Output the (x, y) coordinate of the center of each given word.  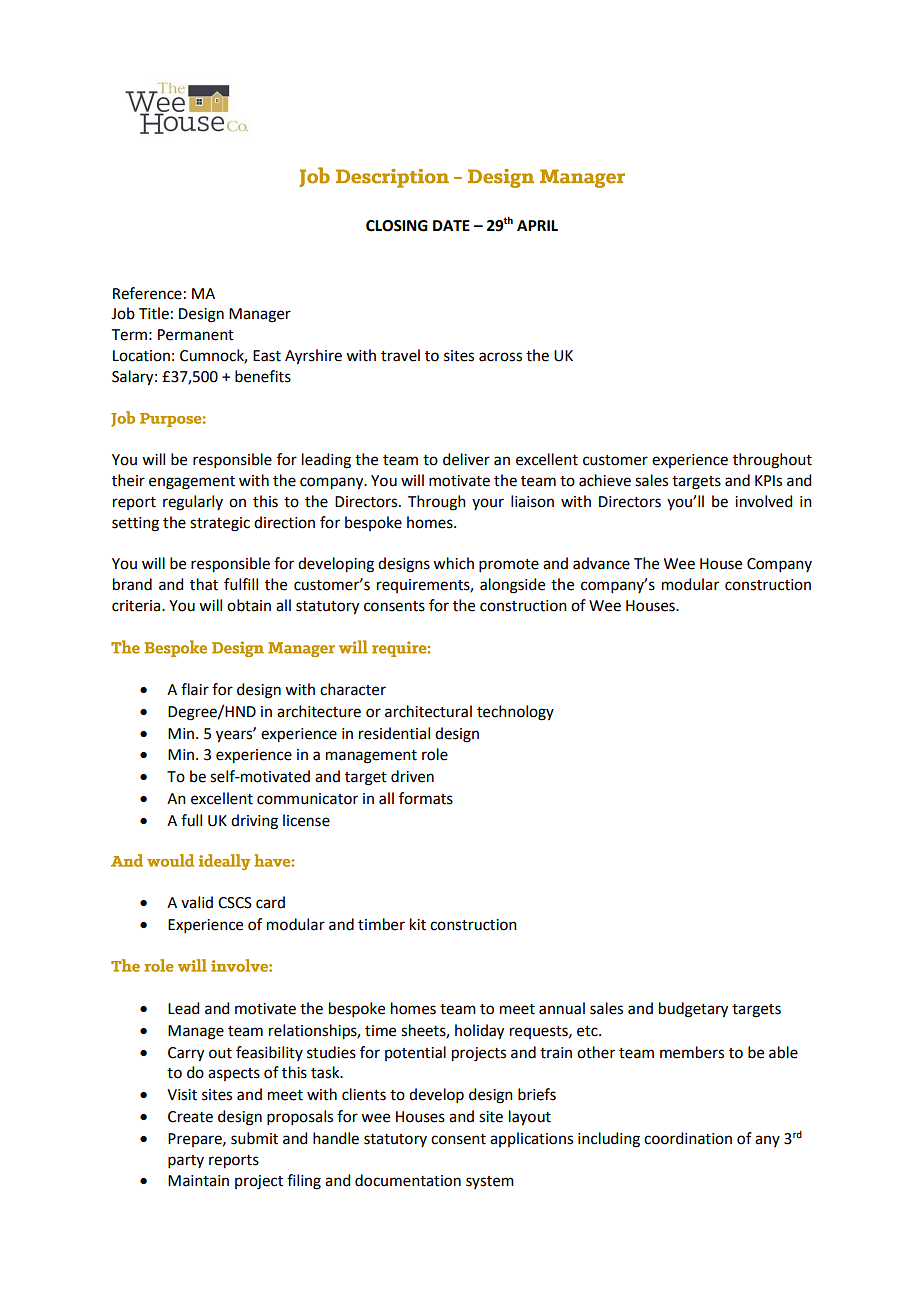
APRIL (537, 225)
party (186, 1161)
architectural (428, 711)
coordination (688, 1138)
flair (195, 689)
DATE (451, 225)
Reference (147, 293)
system (490, 1182)
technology (515, 713)
